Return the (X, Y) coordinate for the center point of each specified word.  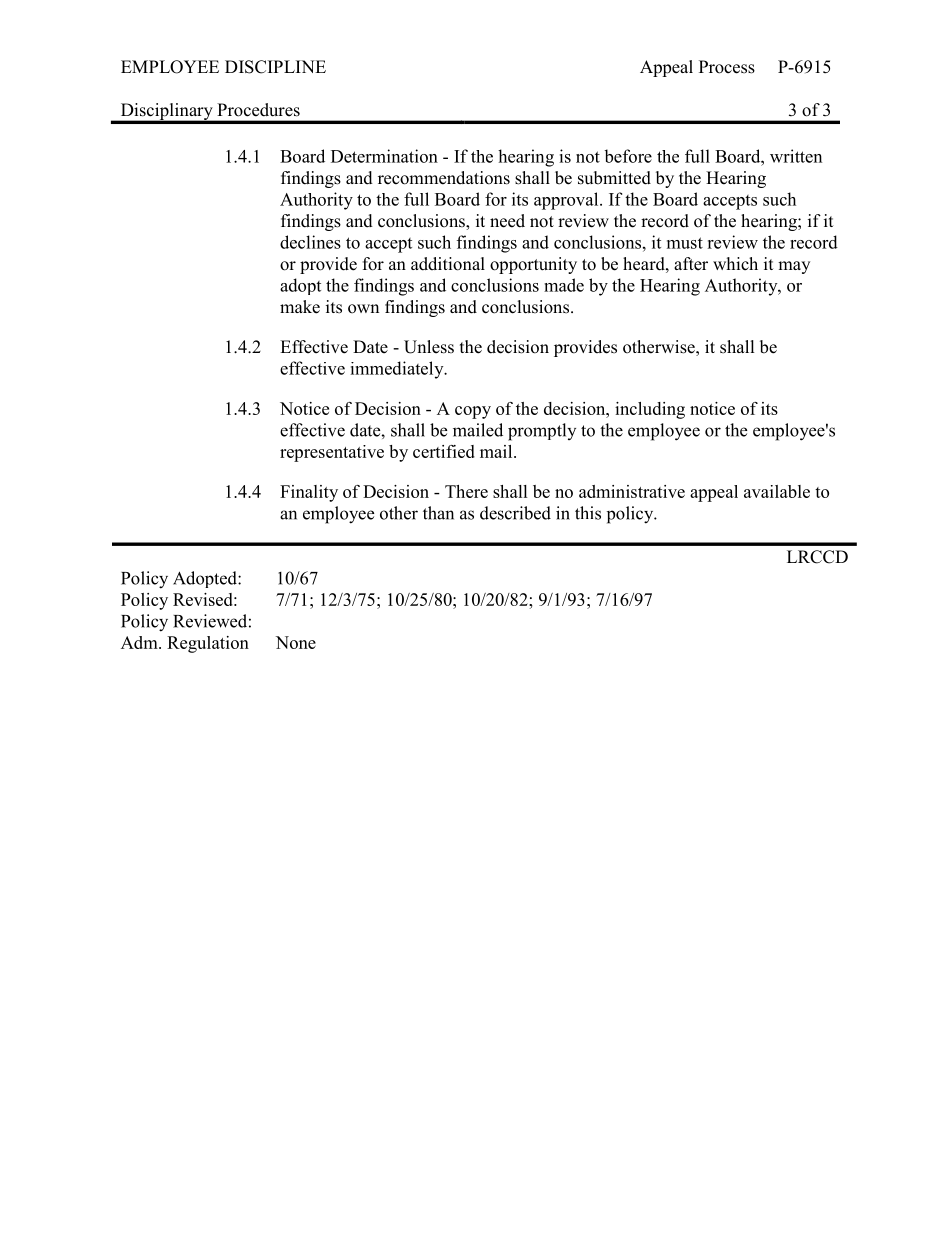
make (300, 307)
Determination (384, 156)
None (296, 642)
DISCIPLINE (275, 67)
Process (727, 67)
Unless (429, 347)
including (650, 410)
